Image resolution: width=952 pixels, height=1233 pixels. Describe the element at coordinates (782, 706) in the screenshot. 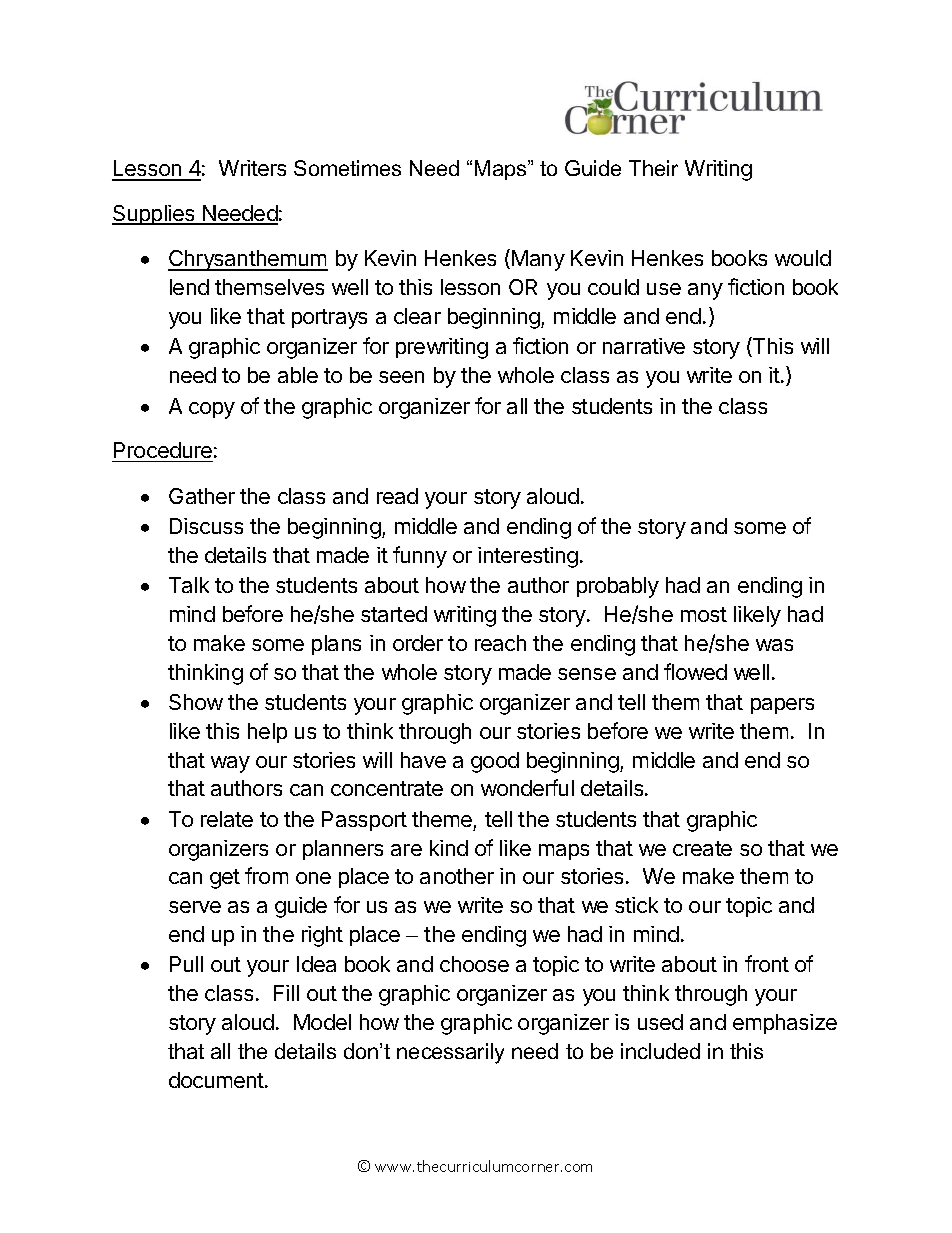

I see `papers` at that location.
